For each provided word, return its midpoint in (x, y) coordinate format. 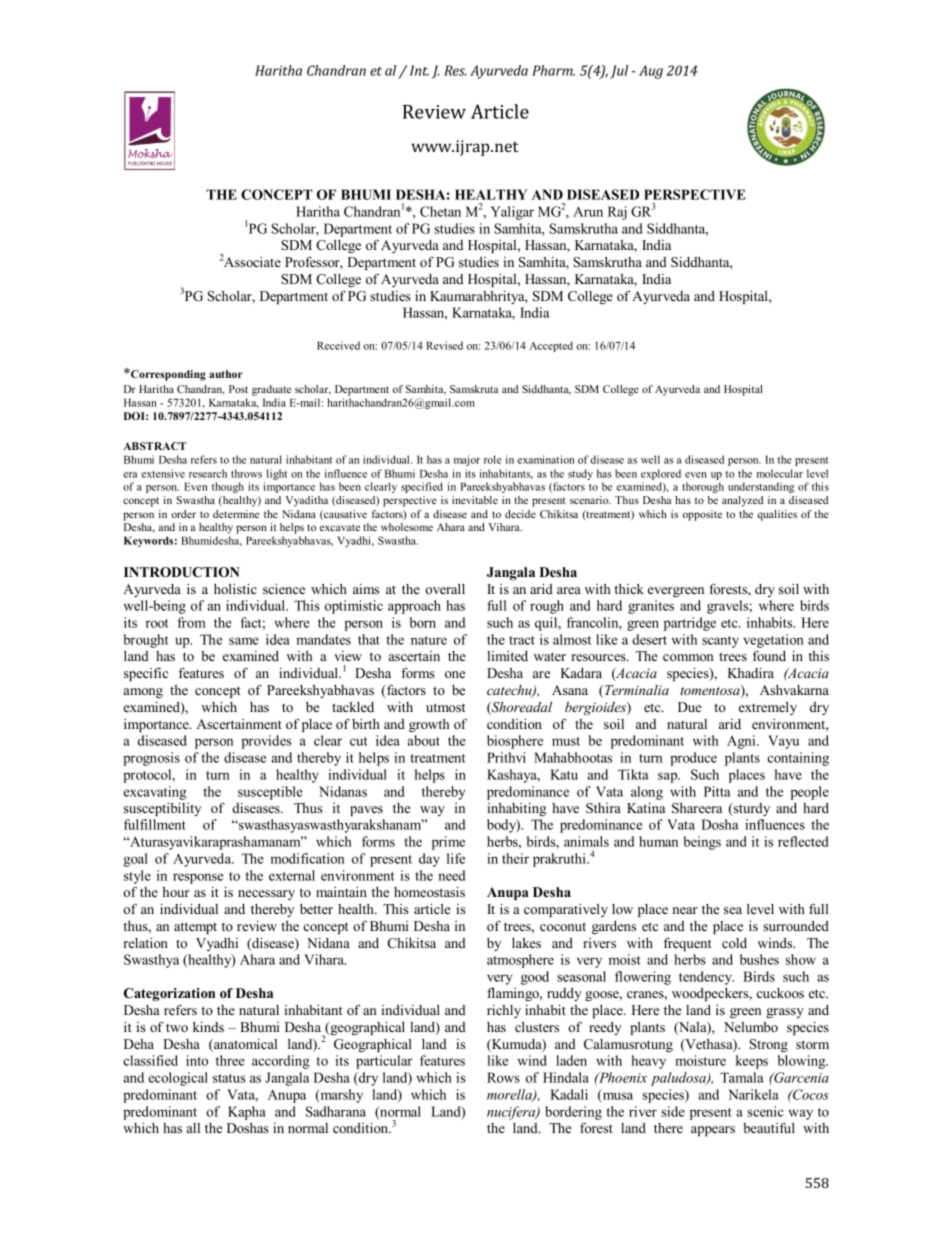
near (685, 910)
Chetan (440, 211)
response (198, 878)
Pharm (553, 70)
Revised (444, 345)
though (228, 487)
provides (266, 742)
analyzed (742, 501)
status (229, 1078)
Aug (651, 72)
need (451, 875)
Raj (617, 213)
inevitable (475, 500)
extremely (768, 708)
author (226, 374)
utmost (445, 707)
